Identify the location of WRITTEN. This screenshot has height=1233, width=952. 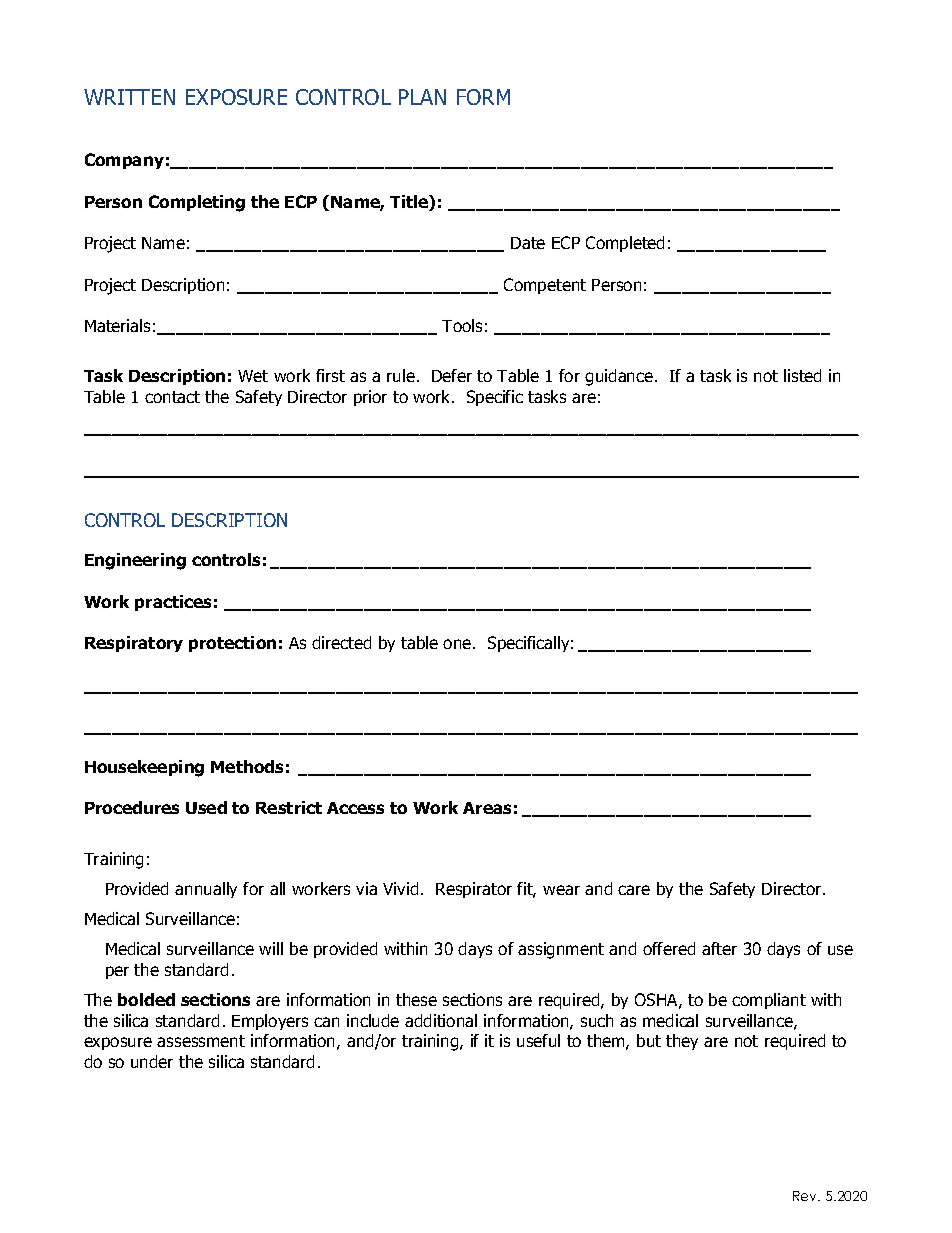
(129, 97).
